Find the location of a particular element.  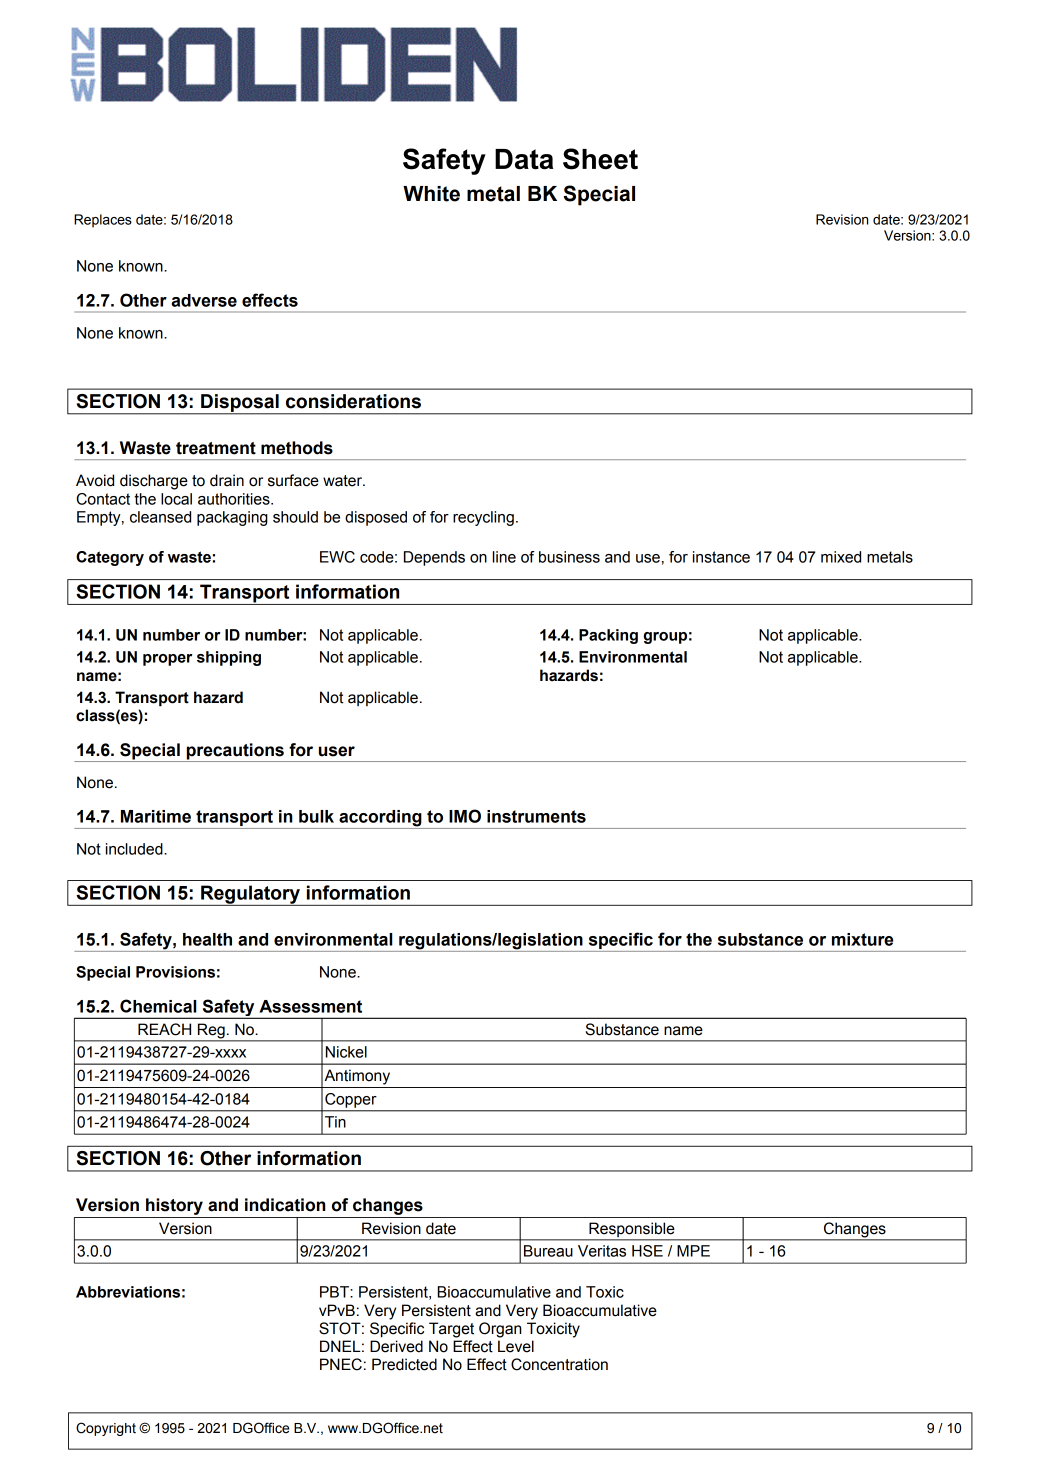

Copyright is located at coordinates (106, 1429).
